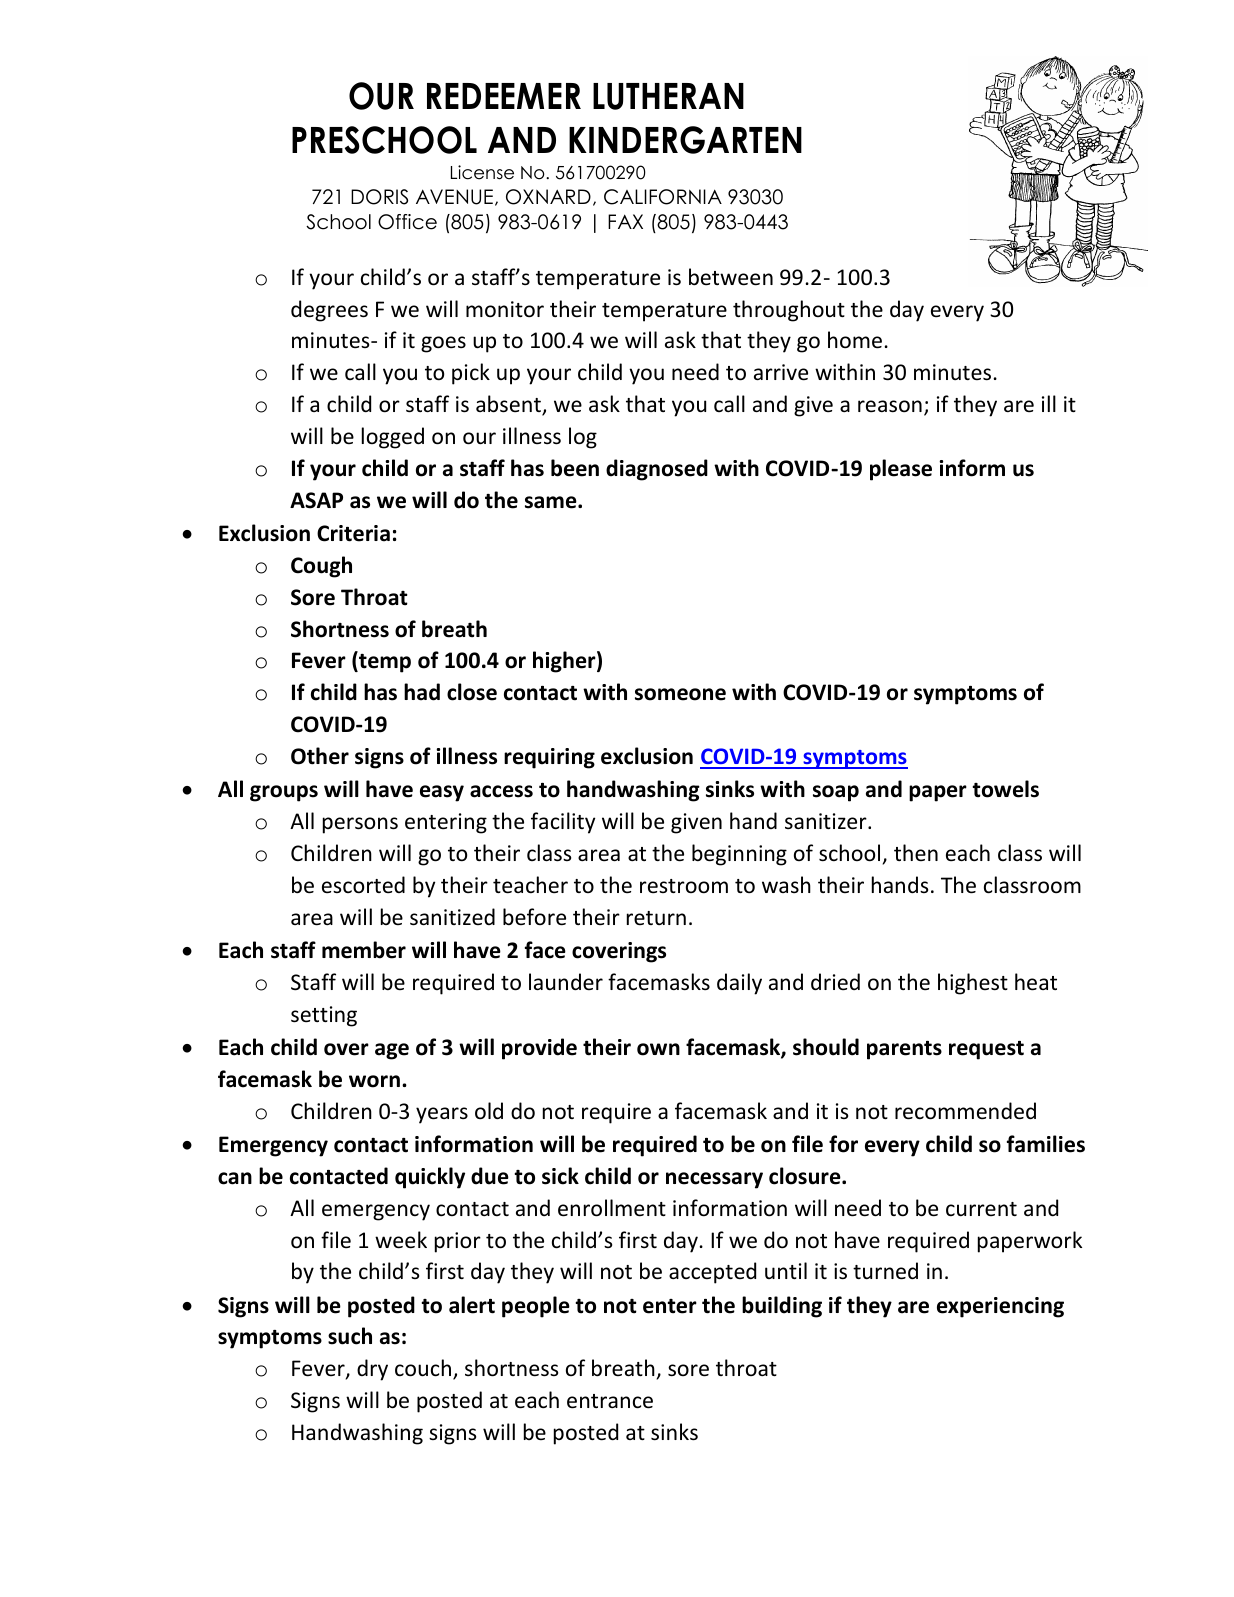 The width and height of the image is (1234, 1597). I want to click on KINDERGARTEN, so click(685, 140).
